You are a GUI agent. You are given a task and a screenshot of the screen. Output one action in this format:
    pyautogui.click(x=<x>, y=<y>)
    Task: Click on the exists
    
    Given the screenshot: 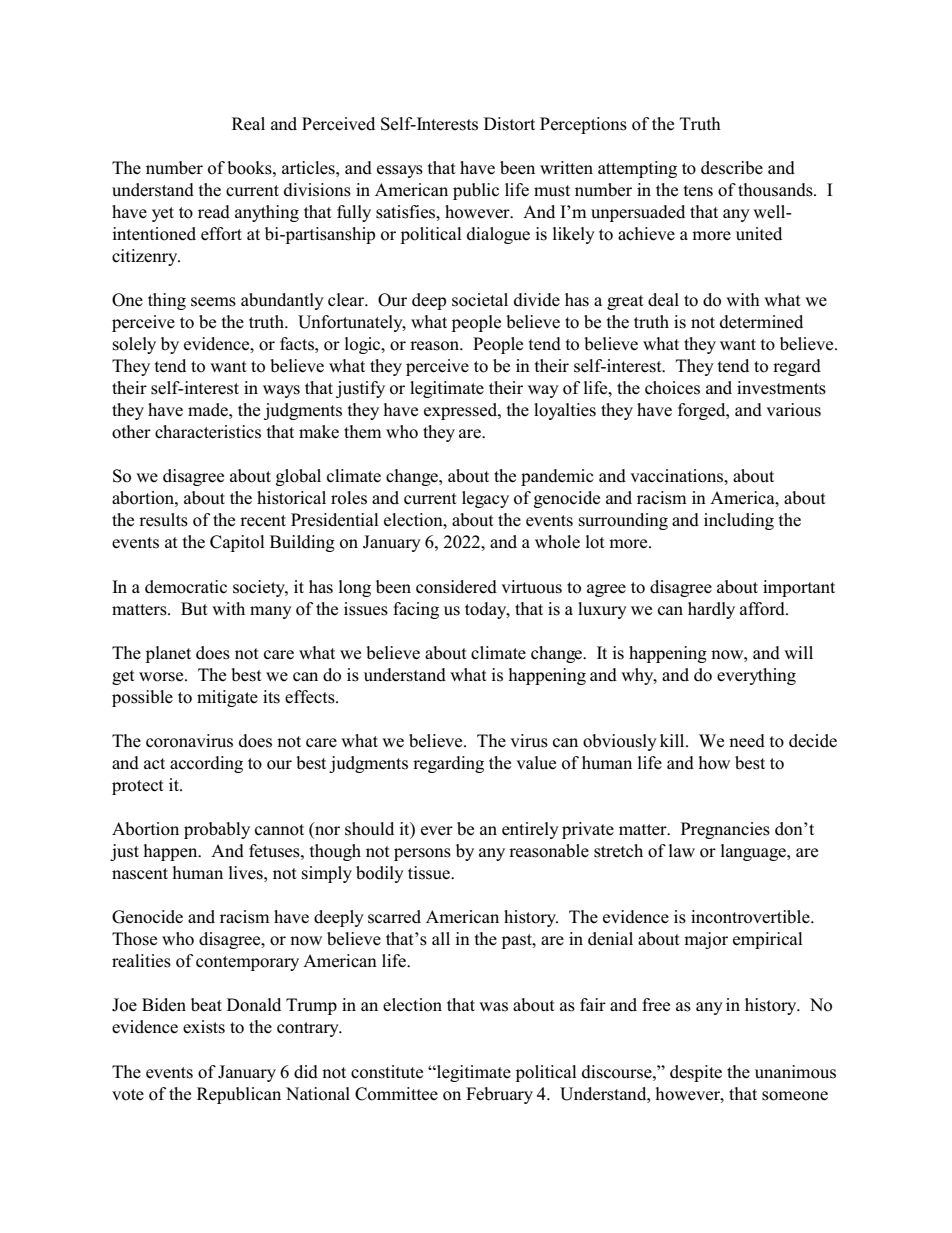 What is the action you would take?
    pyautogui.click(x=204, y=1027)
